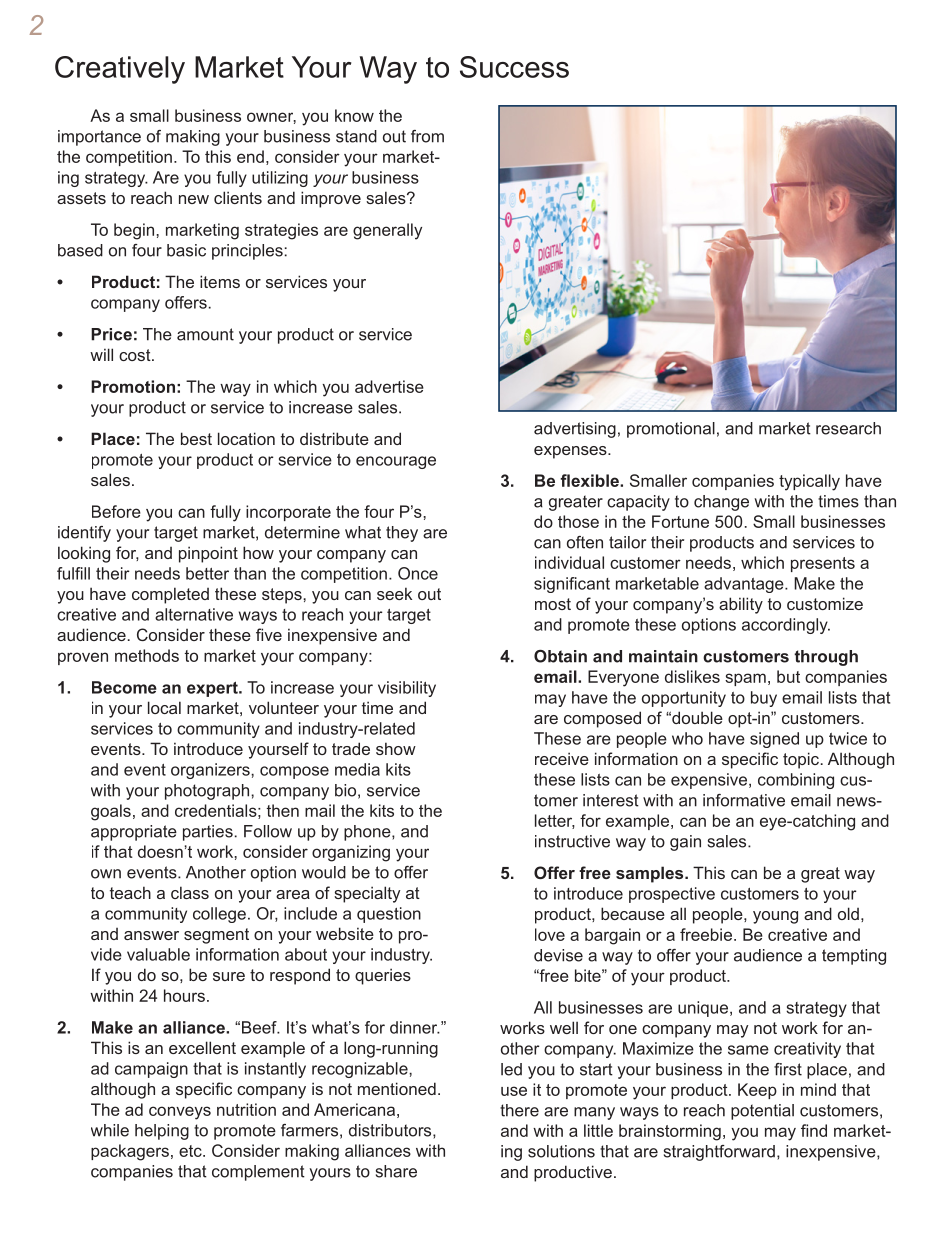  Describe the element at coordinates (514, 67) in the screenshot. I see `Success` at that location.
